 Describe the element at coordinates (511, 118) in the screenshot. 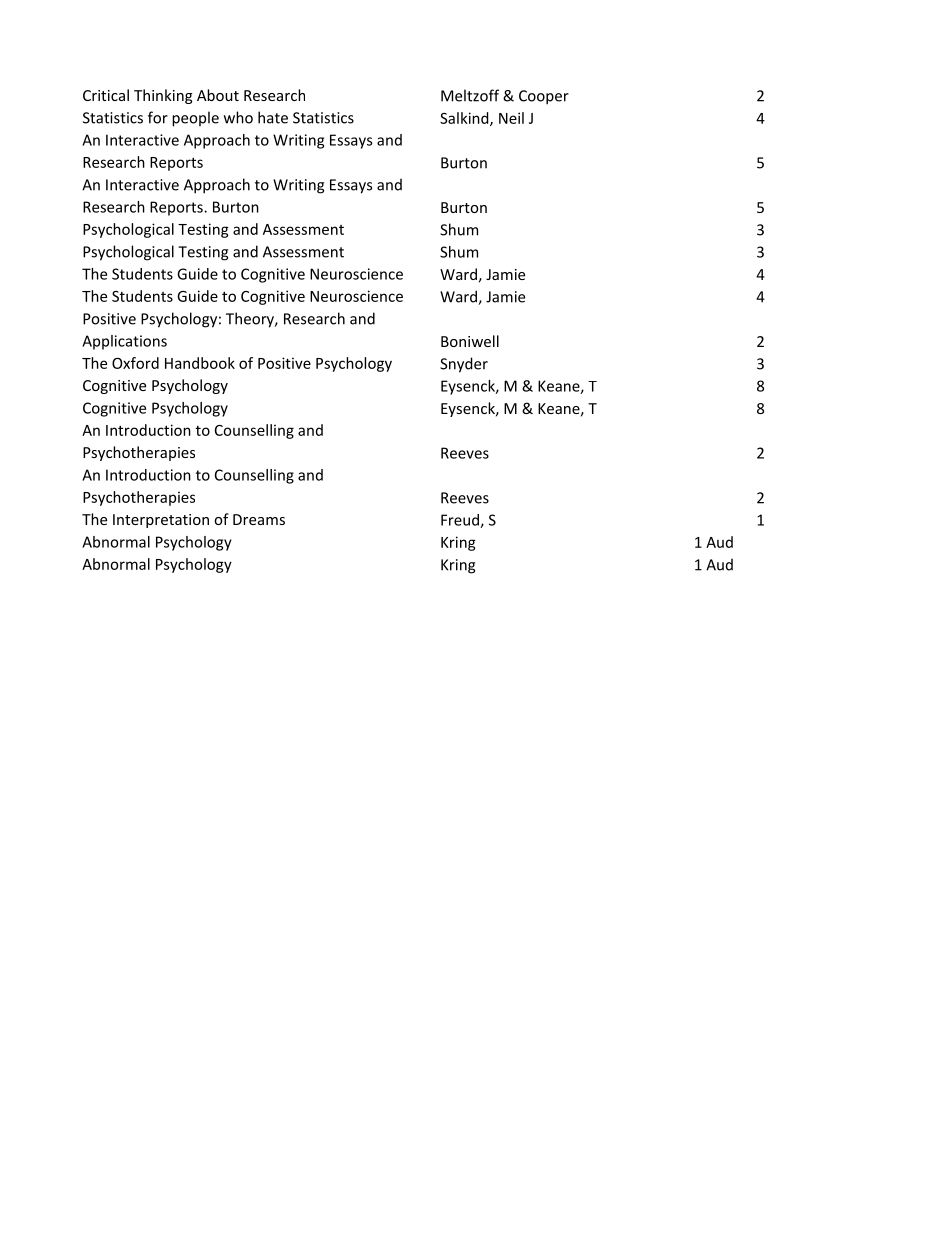

I see `Neil` at that location.
